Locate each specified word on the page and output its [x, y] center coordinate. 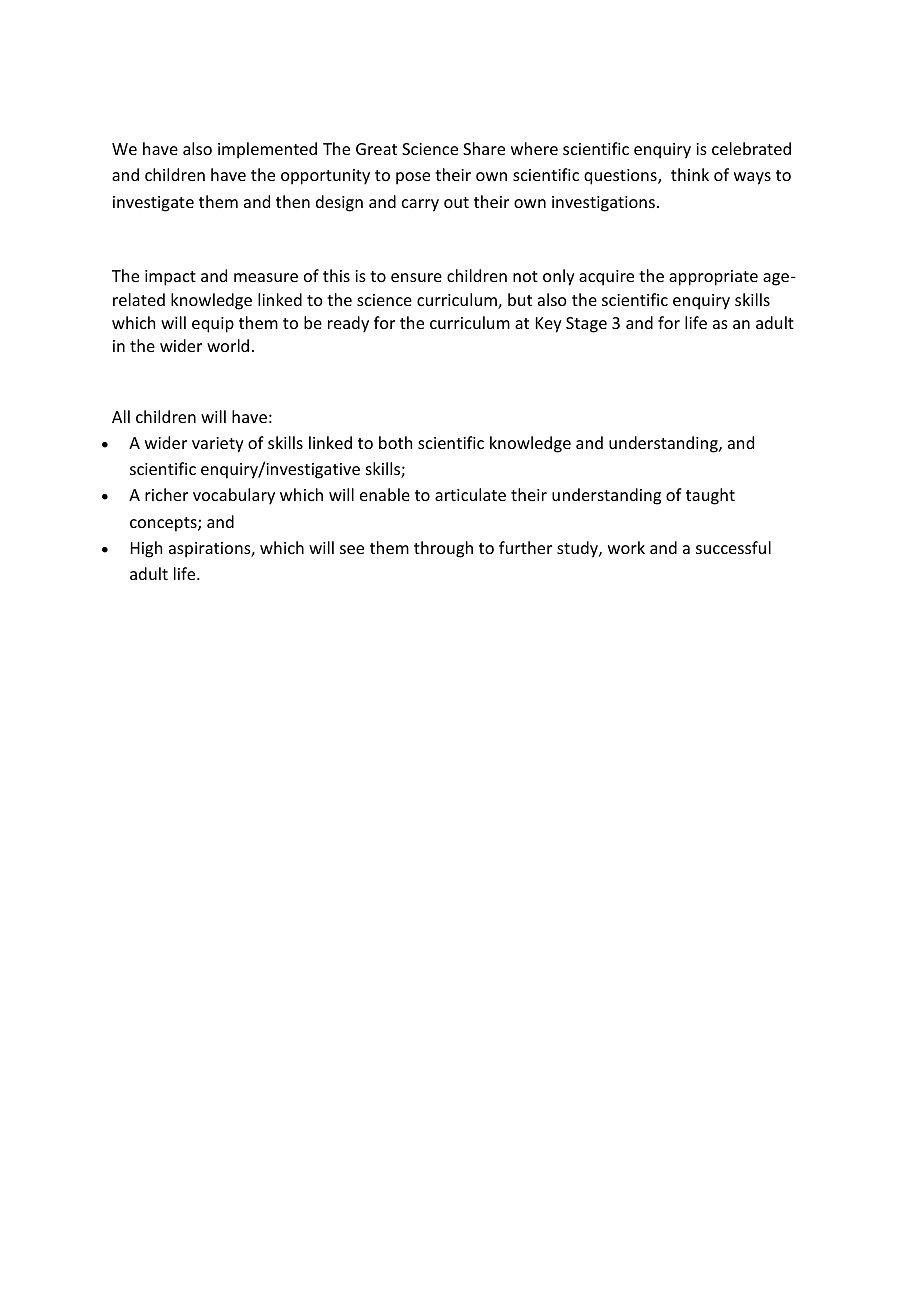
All [121, 416]
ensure [416, 277]
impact [170, 278]
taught [710, 496]
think [690, 174]
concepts [164, 524]
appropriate [713, 278]
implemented [267, 150]
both [395, 442]
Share [484, 148]
